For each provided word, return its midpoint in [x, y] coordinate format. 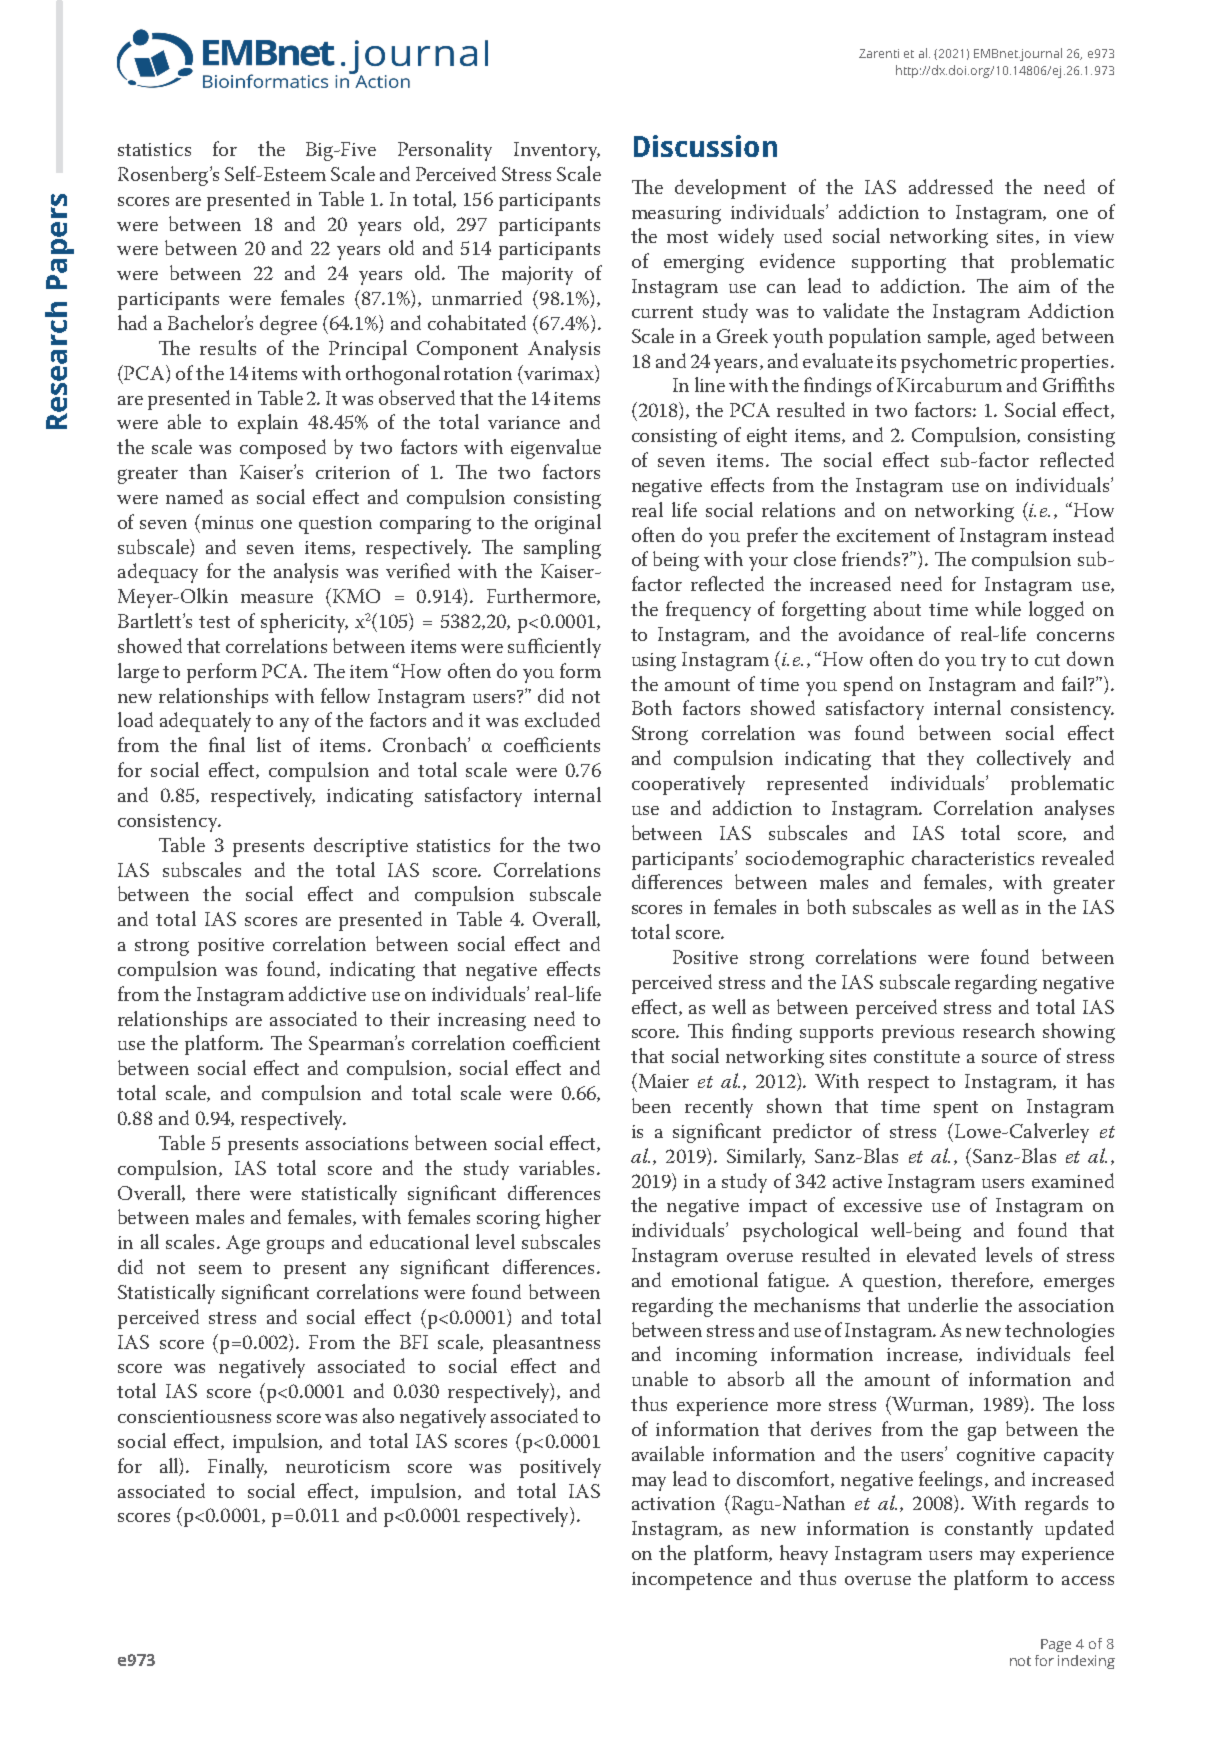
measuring [676, 215]
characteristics [973, 857]
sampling [562, 549]
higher [573, 1219]
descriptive [361, 847]
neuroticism [338, 1466]
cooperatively [688, 785]
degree [288, 325]
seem [220, 1269]
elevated [941, 1254]
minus [227, 522]
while [998, 608]
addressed [951, 186]
